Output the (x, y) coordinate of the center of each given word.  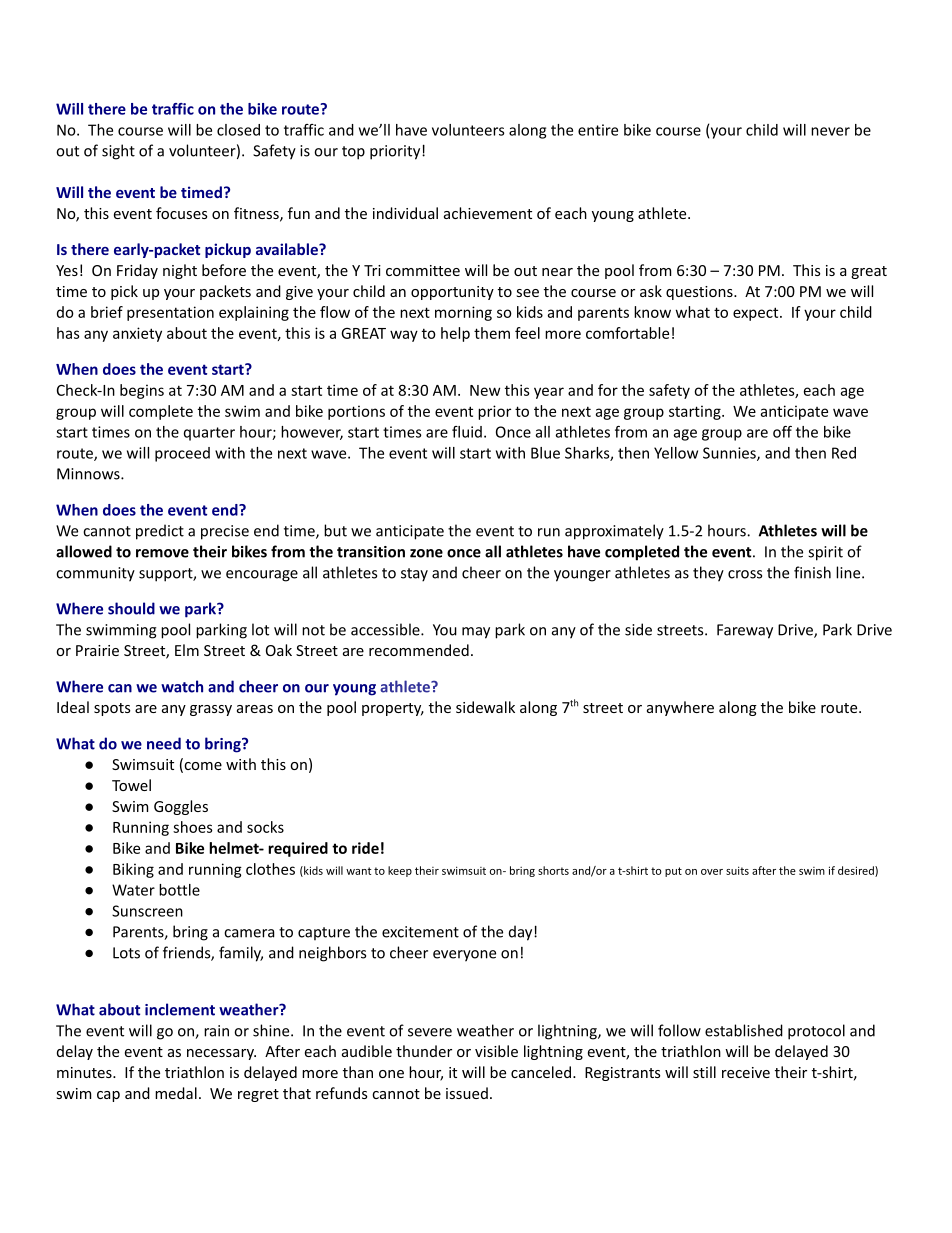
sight (118, 152)
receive (746, 1072)
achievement (488, 213)
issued (467, 1093)
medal (176, 1093)
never (830, 131)
